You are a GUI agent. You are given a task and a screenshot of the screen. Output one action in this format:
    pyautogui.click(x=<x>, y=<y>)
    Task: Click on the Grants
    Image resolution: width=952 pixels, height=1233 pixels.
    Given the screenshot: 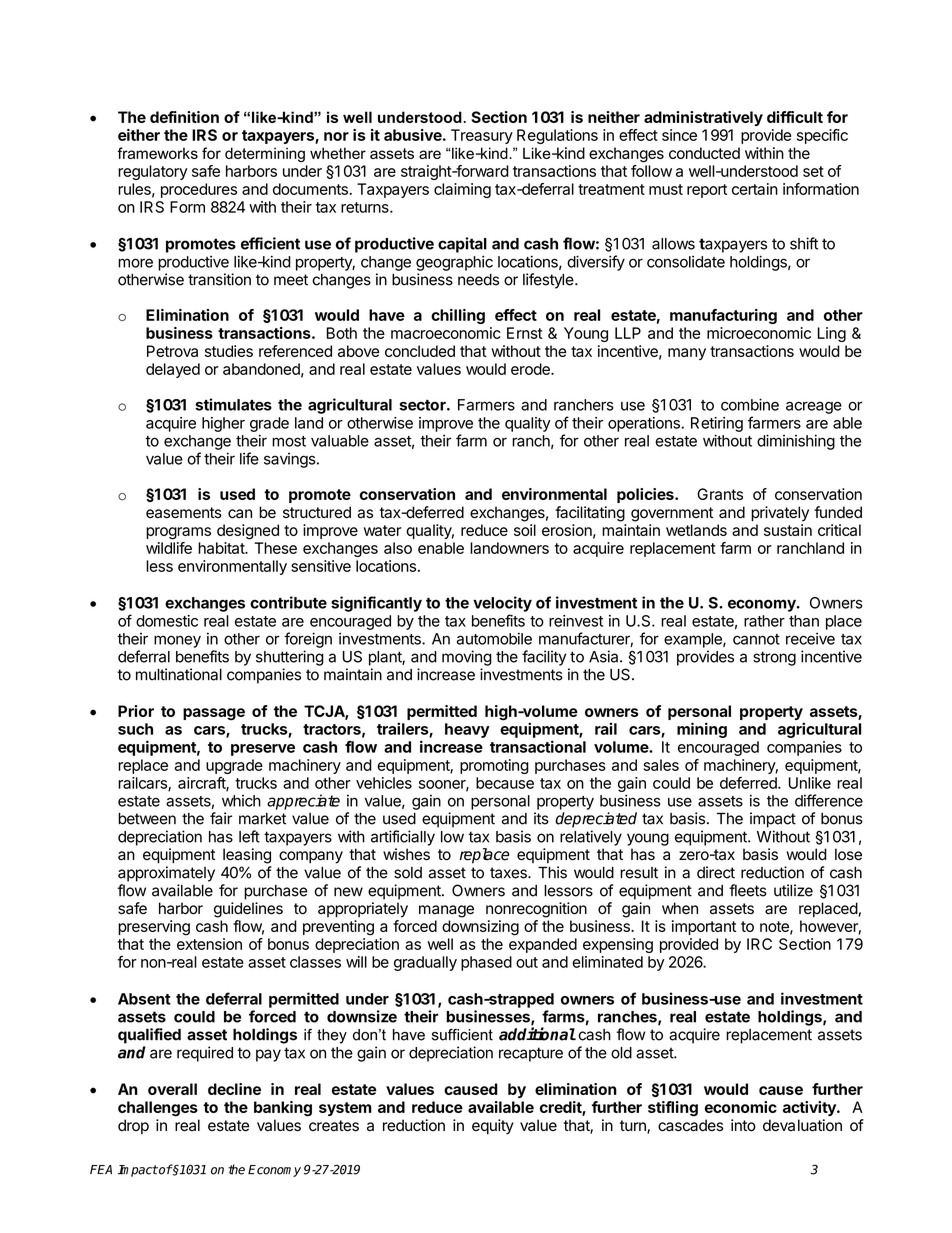 What is the action you would take?
    pyautogui.click(x=720, y=494)
